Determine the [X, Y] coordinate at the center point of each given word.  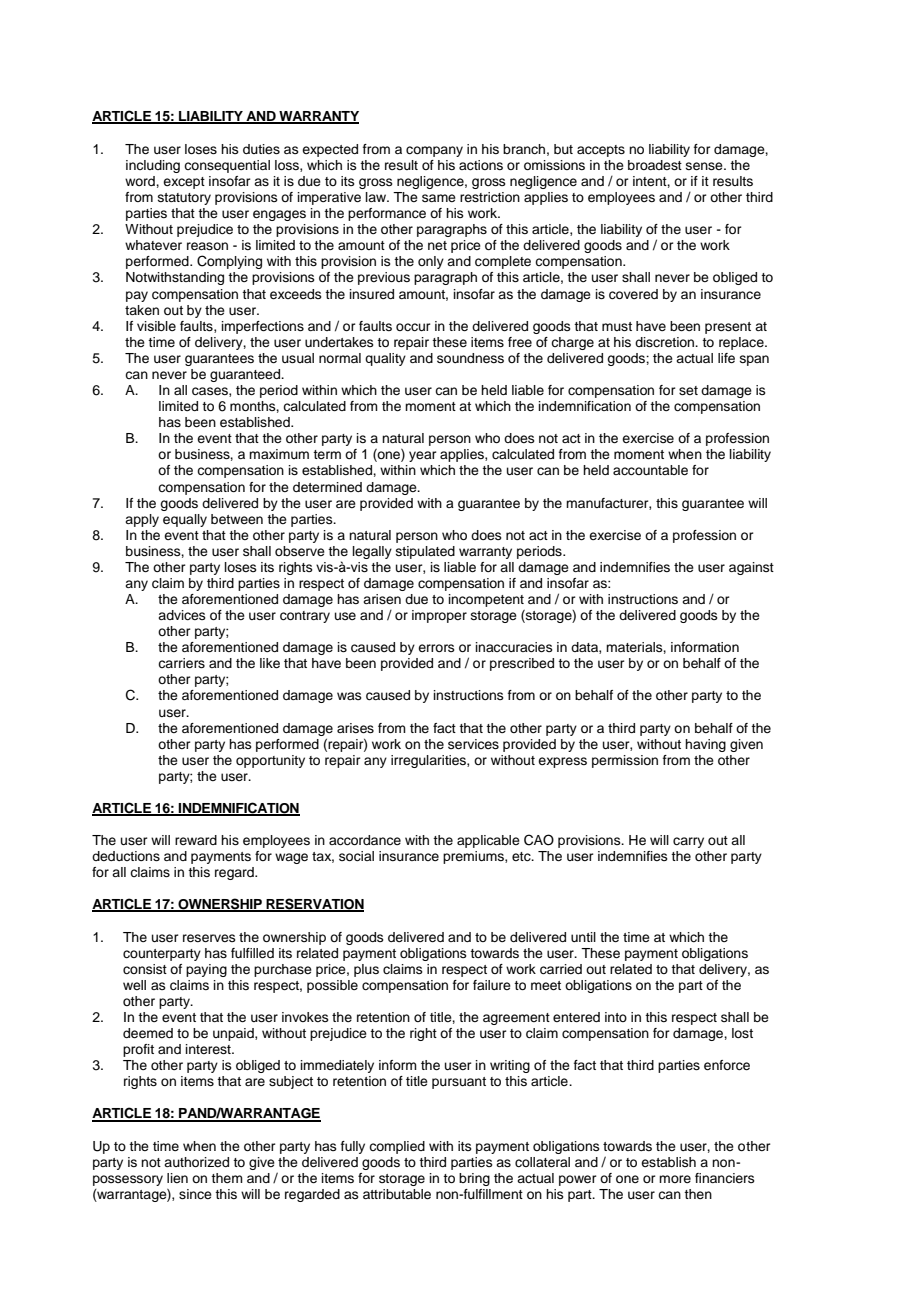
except [184, 183]
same [439, 198]
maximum [279, 454]
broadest [655, 165]
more [675, 1179]
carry [688, 842]
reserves [209, 938]
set [688, 390]
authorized [196, 1162]
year [423, 456]
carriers [181, 663]
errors [436, 648]
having [705, 745]
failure [492, 985]
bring [474, 1179]
